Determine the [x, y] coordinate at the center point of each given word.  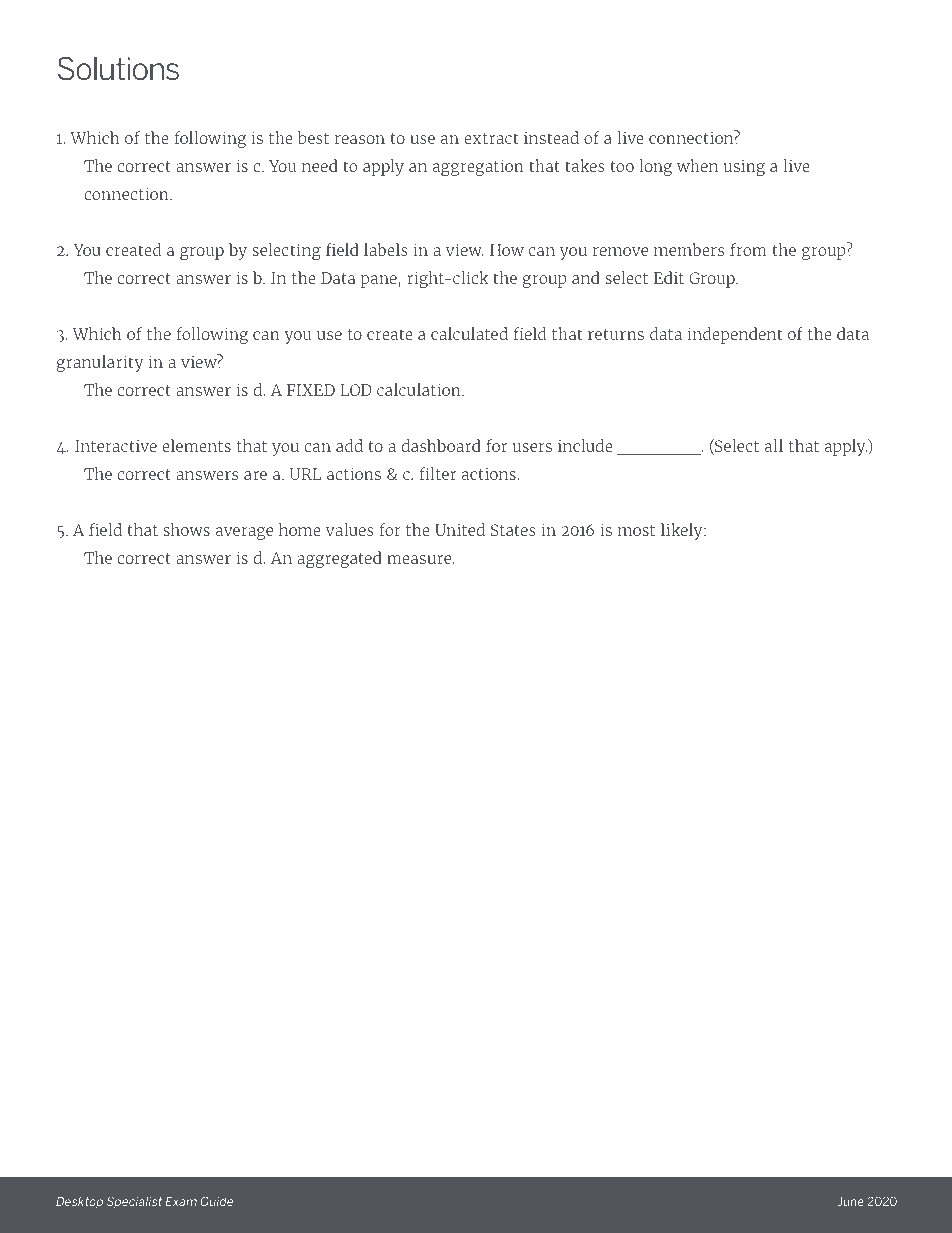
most [636, 530]
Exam [181, 1201]
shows [186, 529]
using [744, 168]
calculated [469, 333]
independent [734, 335]
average [244, 533]
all [774, 445]
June [850, 1201]
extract [491, 138]
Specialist [134, 1202]
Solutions [118, 68]
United [460, 529]
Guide [217, 1201]
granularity [100, 363]
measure [420, 559]
